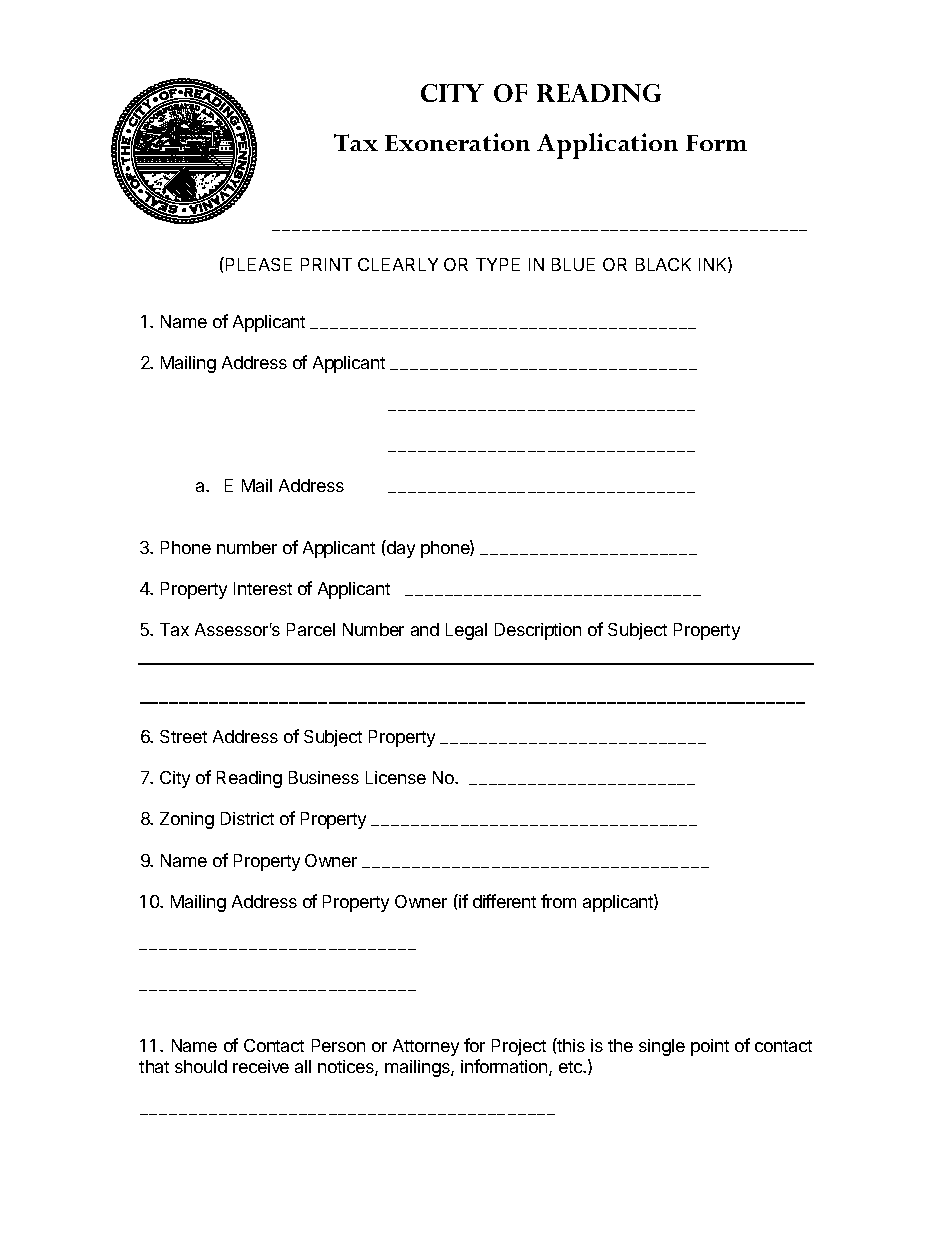  I want to click on Interest, so click(263, 588).
